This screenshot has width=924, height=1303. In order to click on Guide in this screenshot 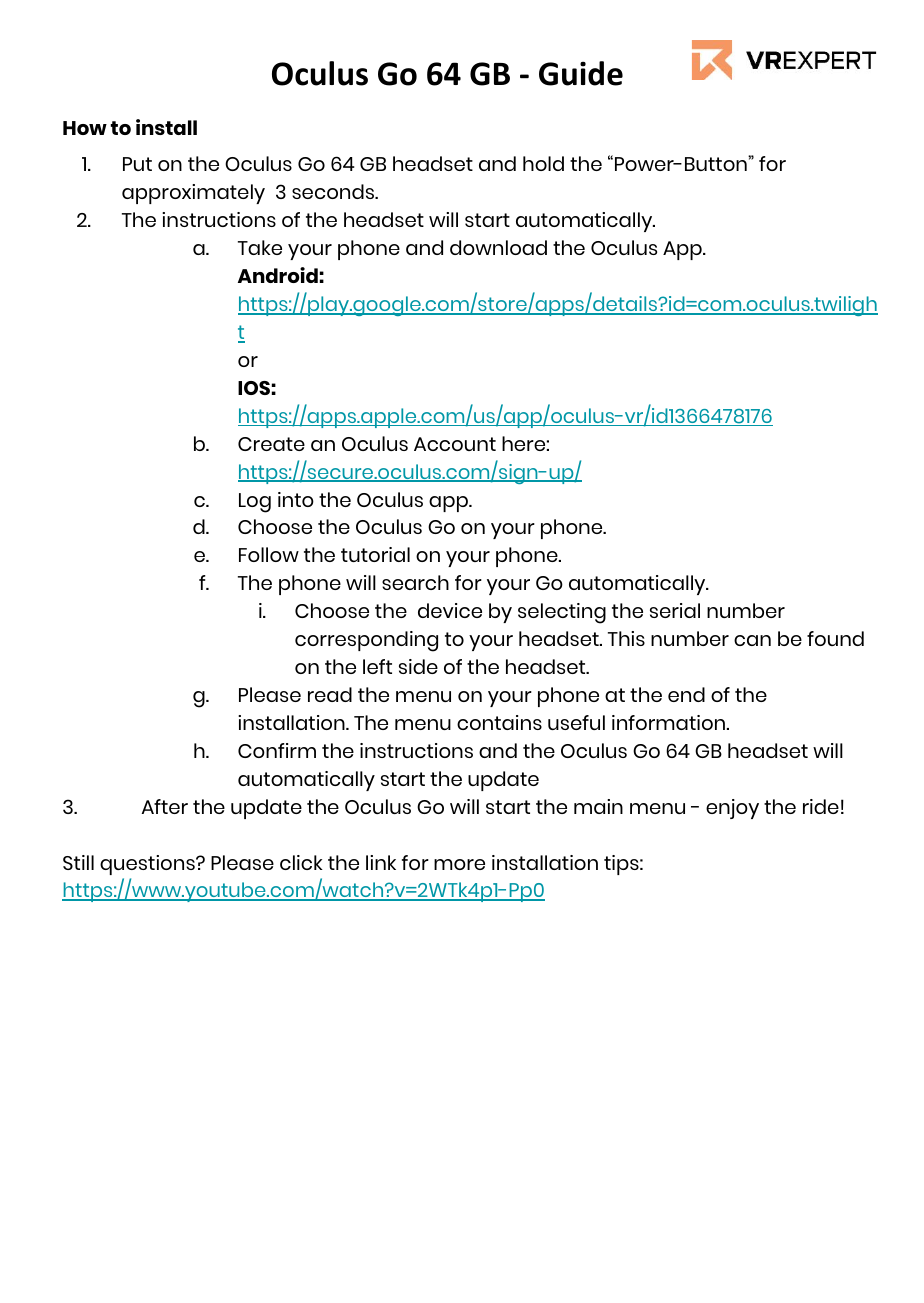, I will do `click(581, 73)`.
